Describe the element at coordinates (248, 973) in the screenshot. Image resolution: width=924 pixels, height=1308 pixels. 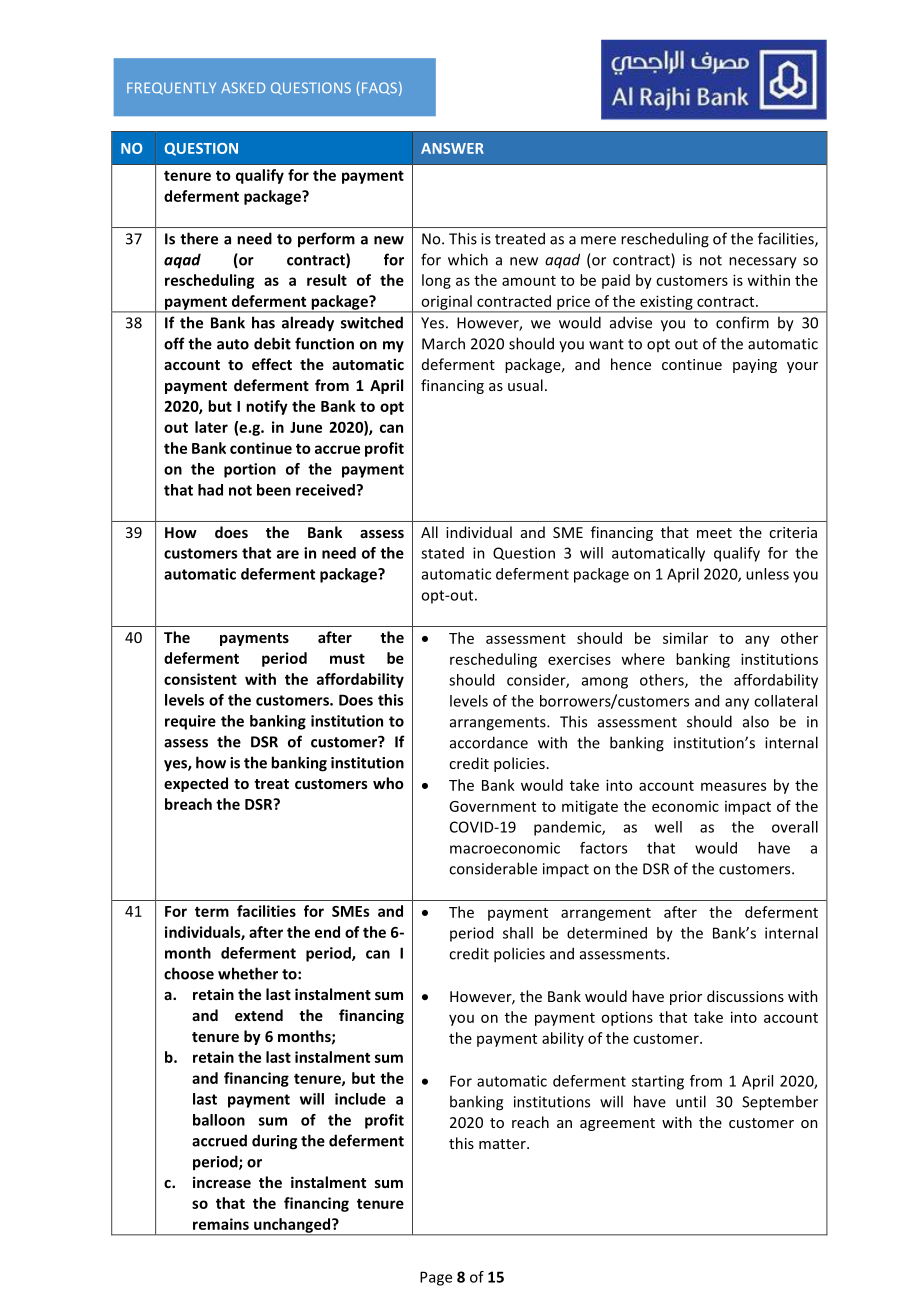
I see `whether` at that location.
